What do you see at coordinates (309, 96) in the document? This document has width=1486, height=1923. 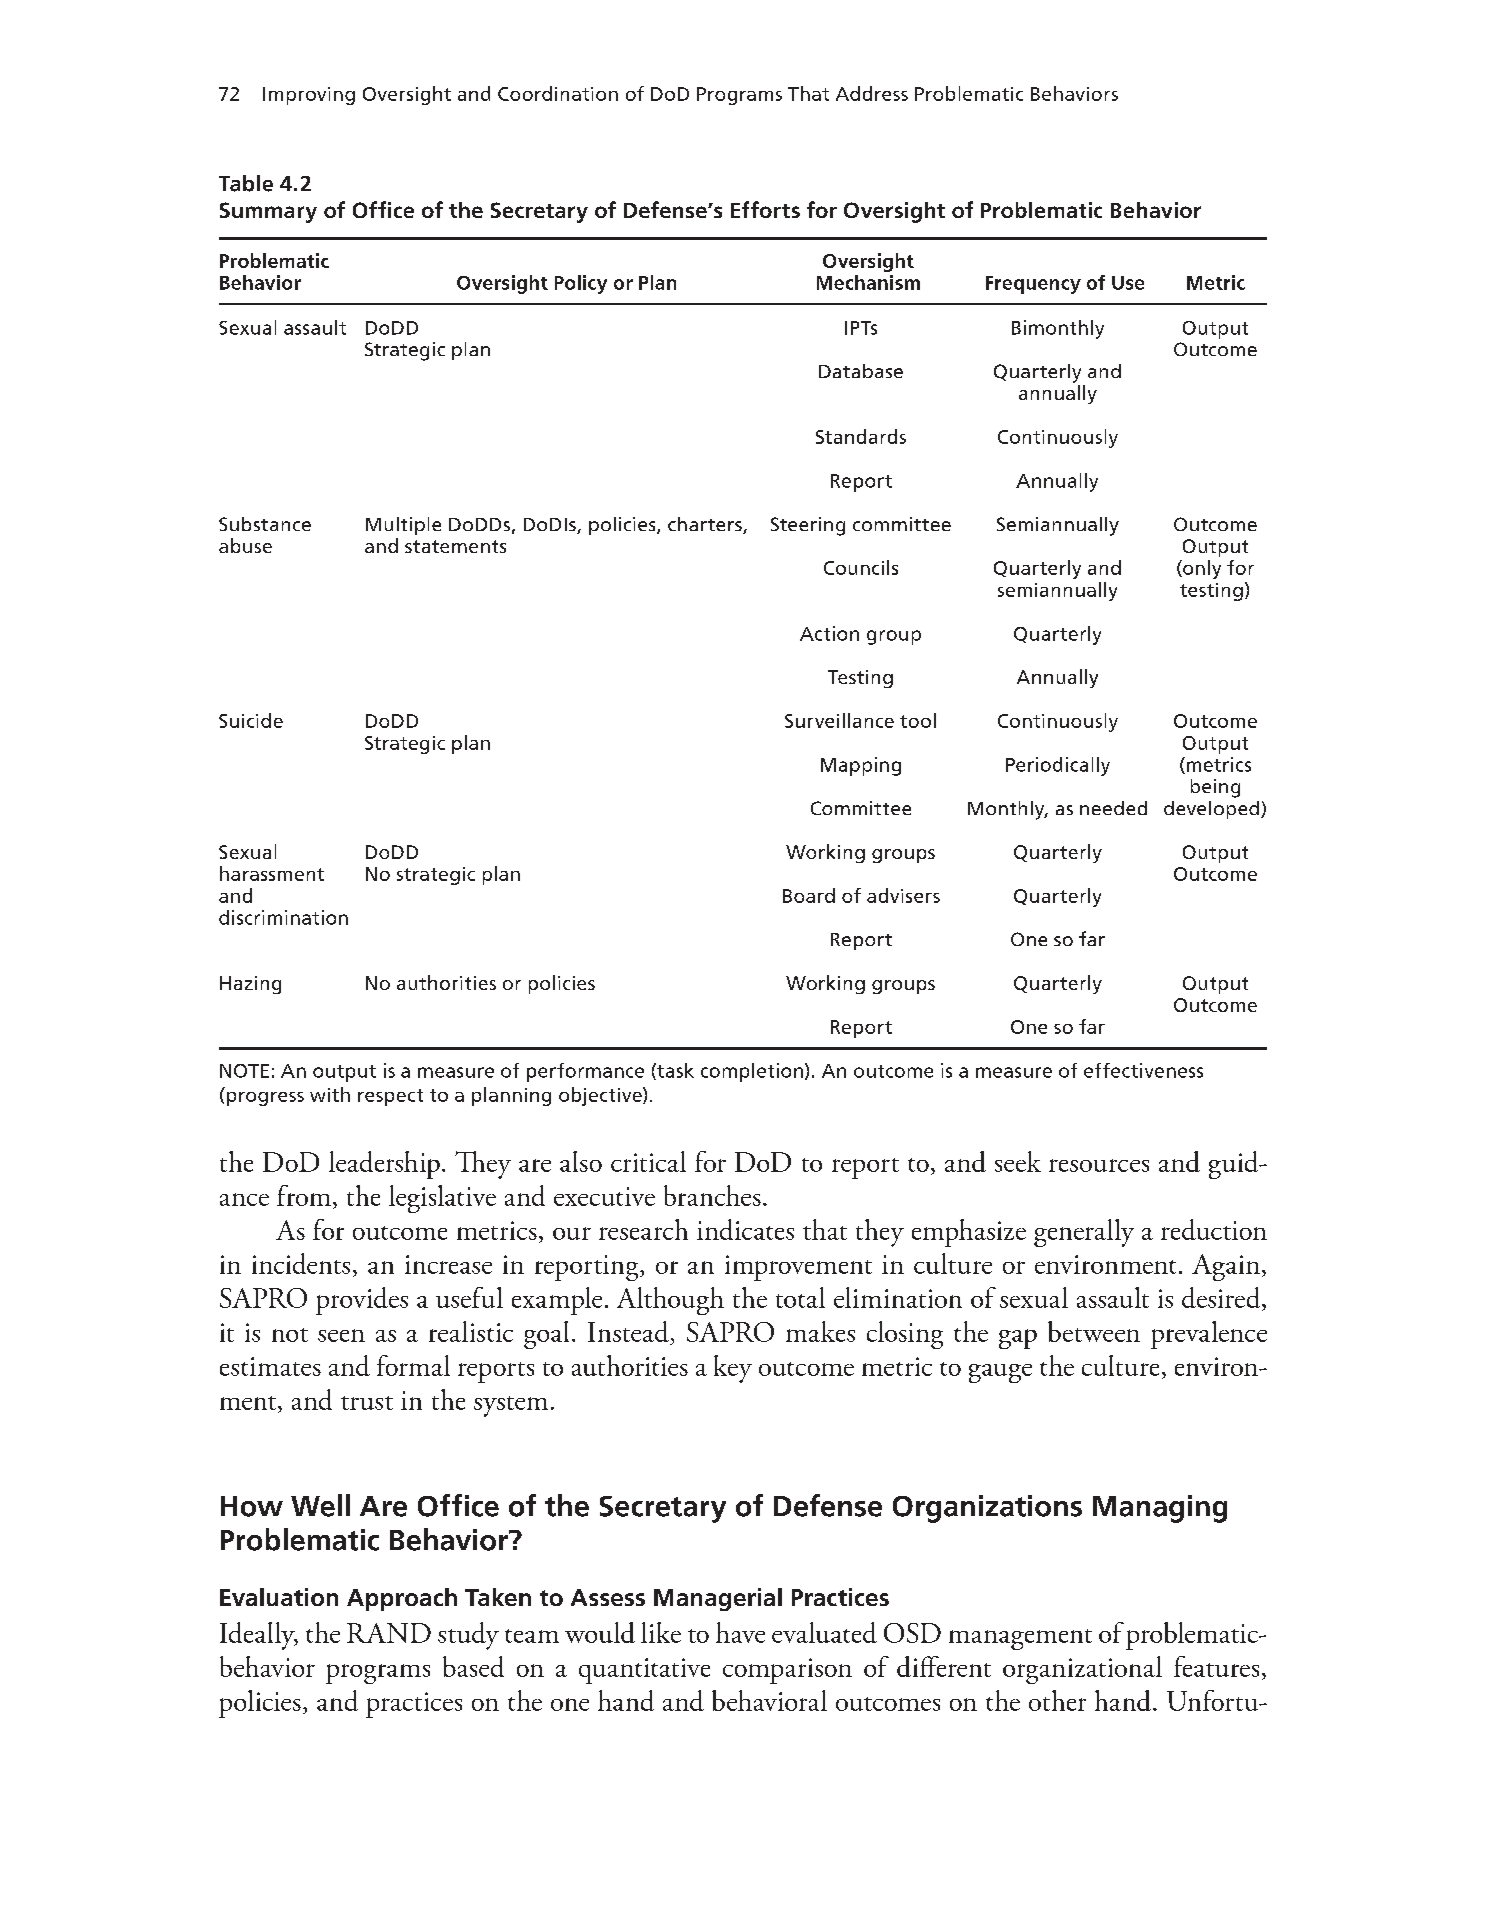 I see `Improving` at bounding box center [309, 96].
